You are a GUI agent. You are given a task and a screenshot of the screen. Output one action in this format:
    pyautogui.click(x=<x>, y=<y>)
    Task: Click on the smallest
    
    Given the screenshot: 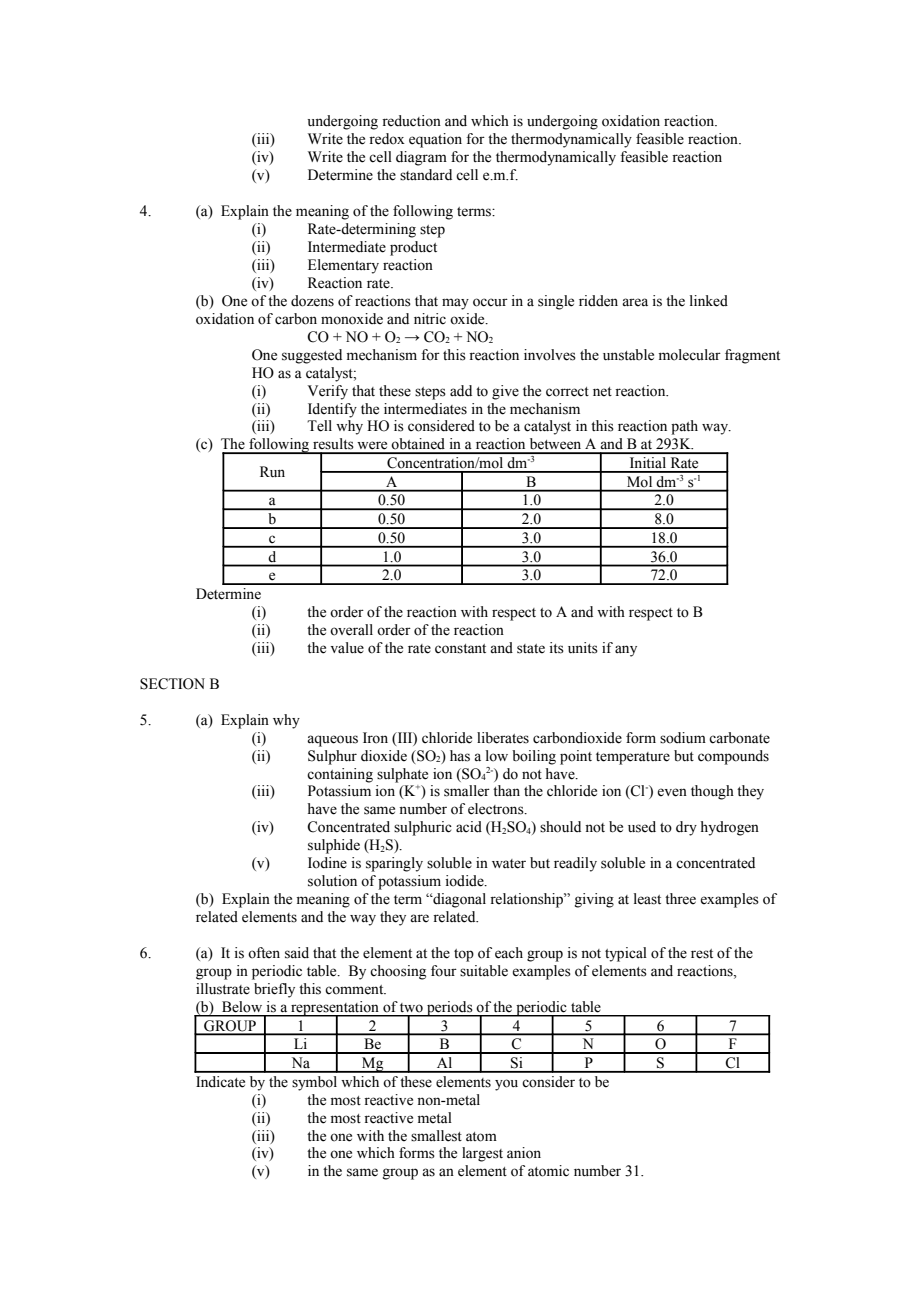 What is the action you would take?
    pyautogui.click(x=436, y=1136)
